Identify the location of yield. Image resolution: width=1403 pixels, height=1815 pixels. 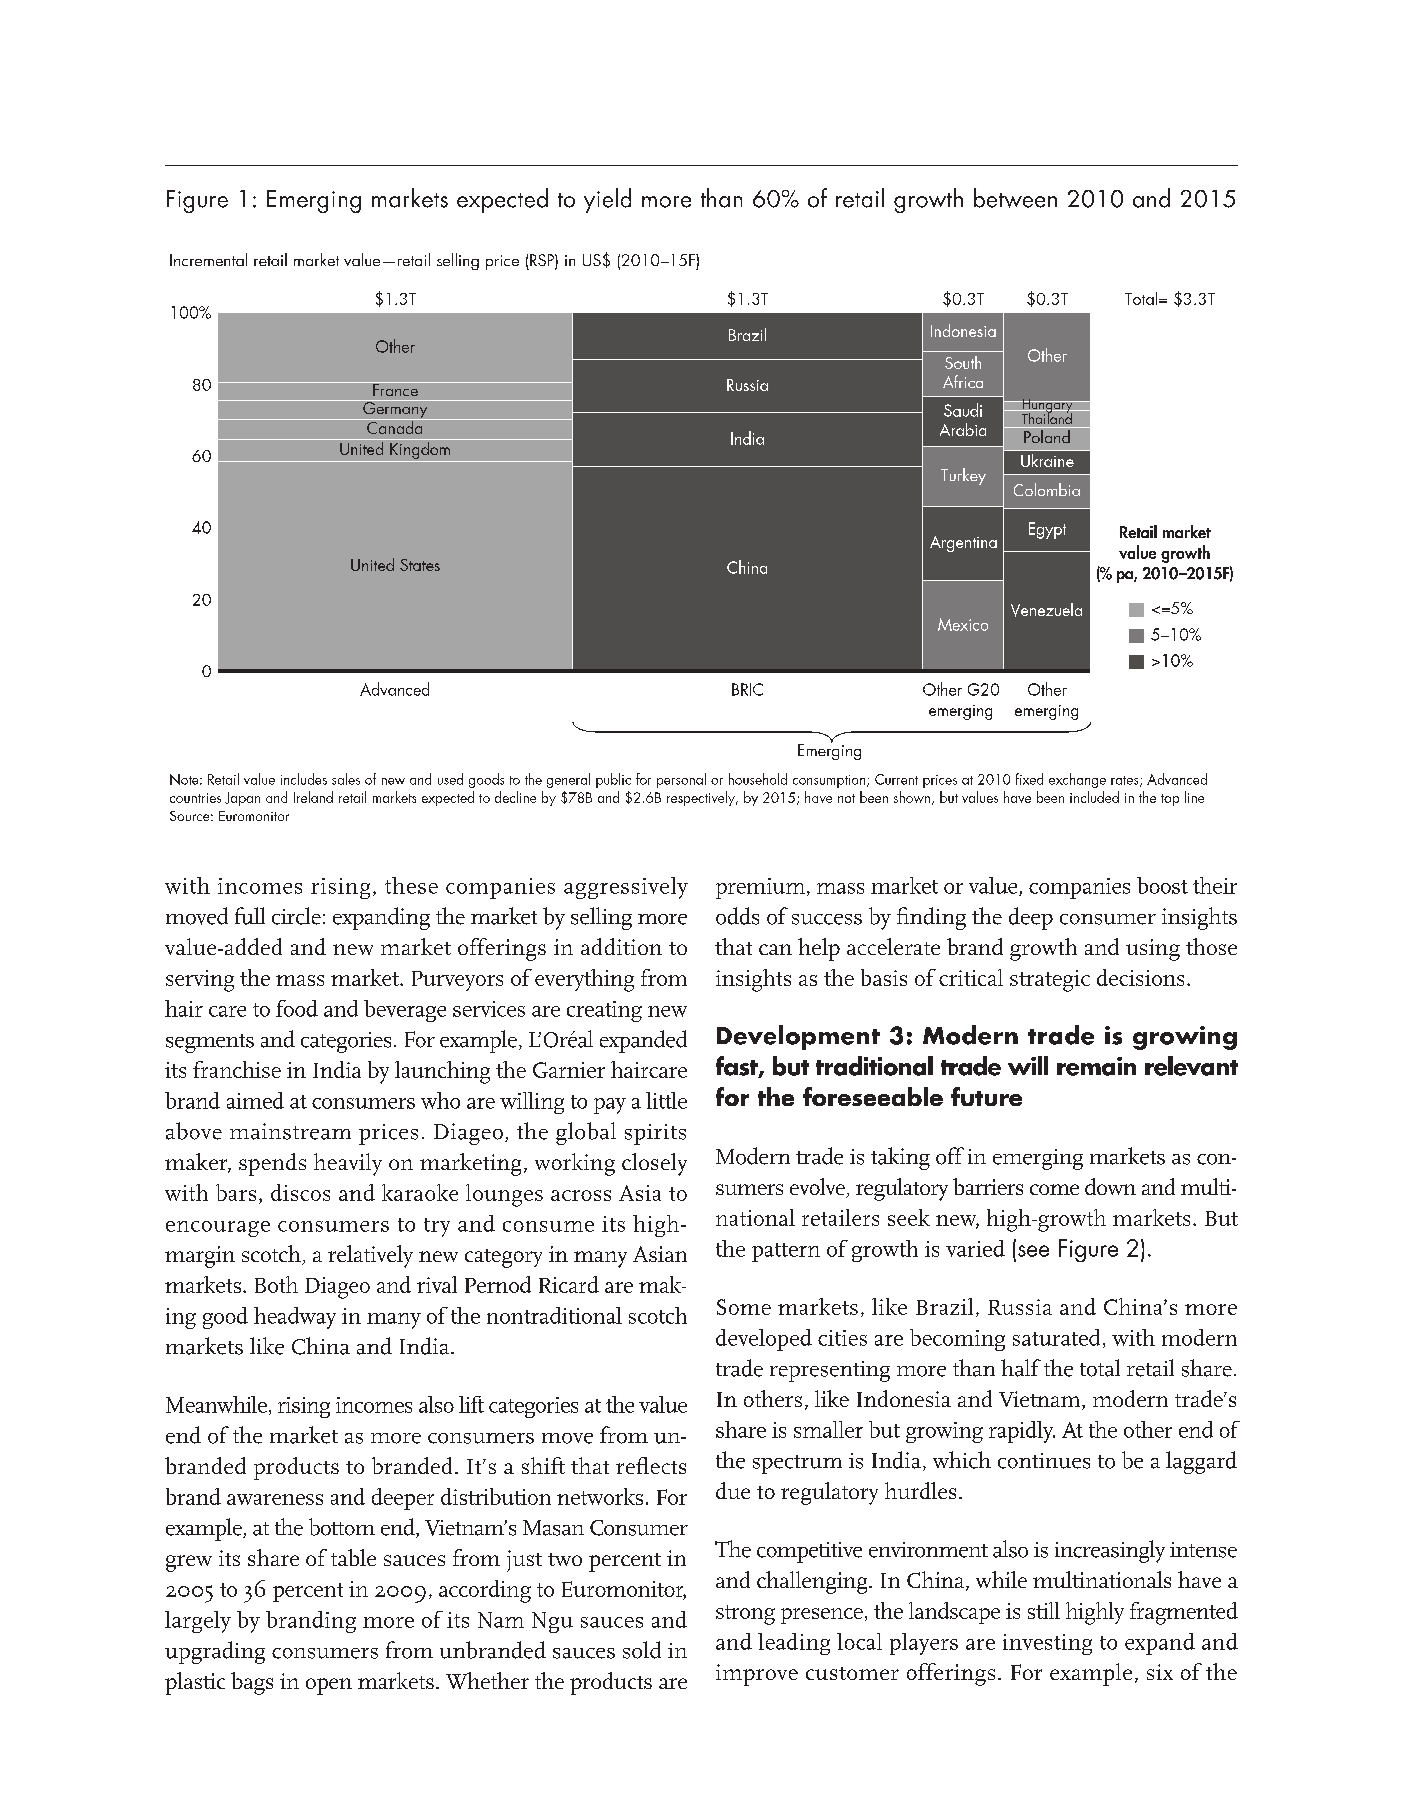
(607, 200).
